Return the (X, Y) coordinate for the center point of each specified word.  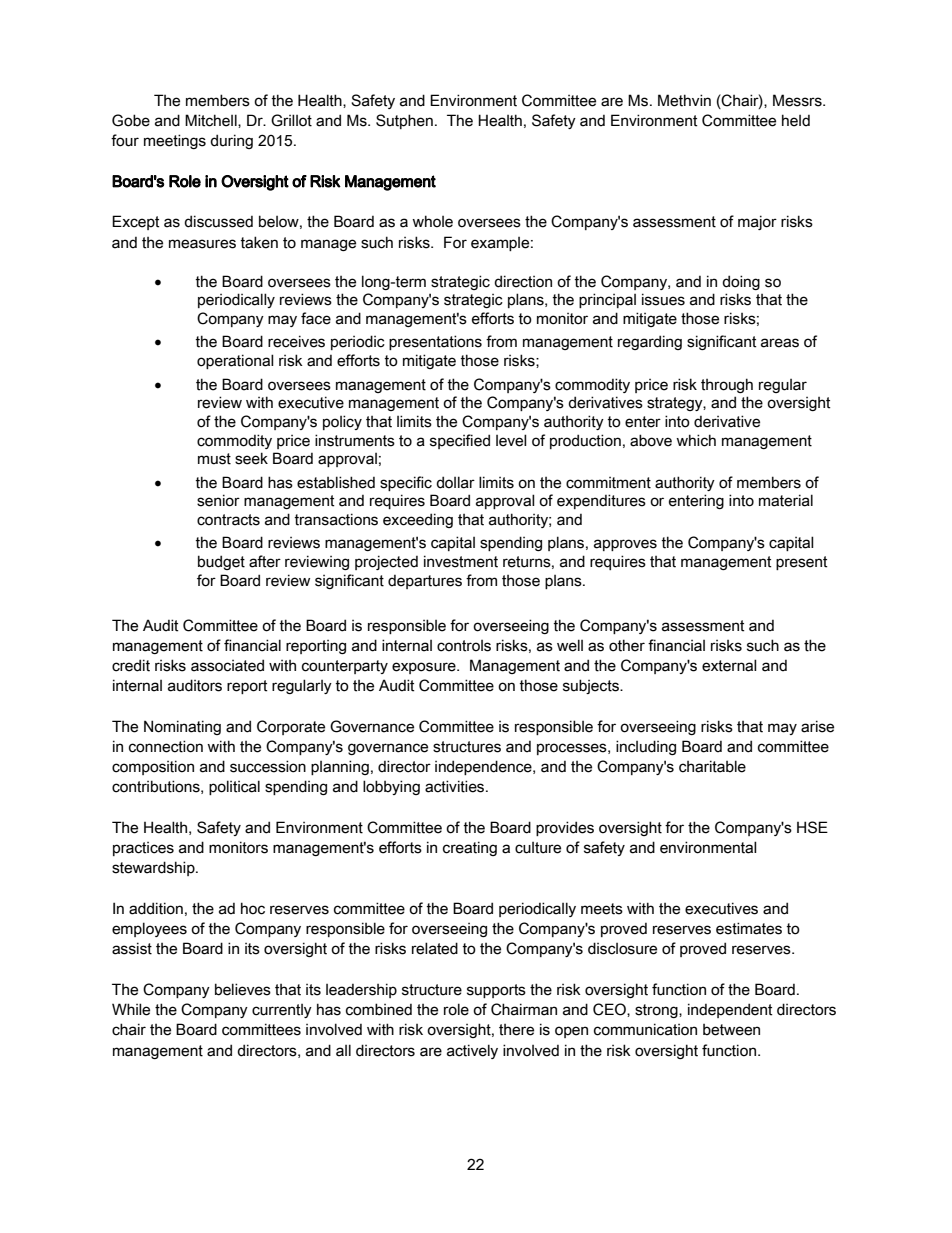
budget (221, 562)
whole (432, 221)
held (796, 120)
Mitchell (212, 121)
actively (472, 1051)
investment (461, 561)
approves (625, 545)
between (731, 1030)
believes (243, 989)
